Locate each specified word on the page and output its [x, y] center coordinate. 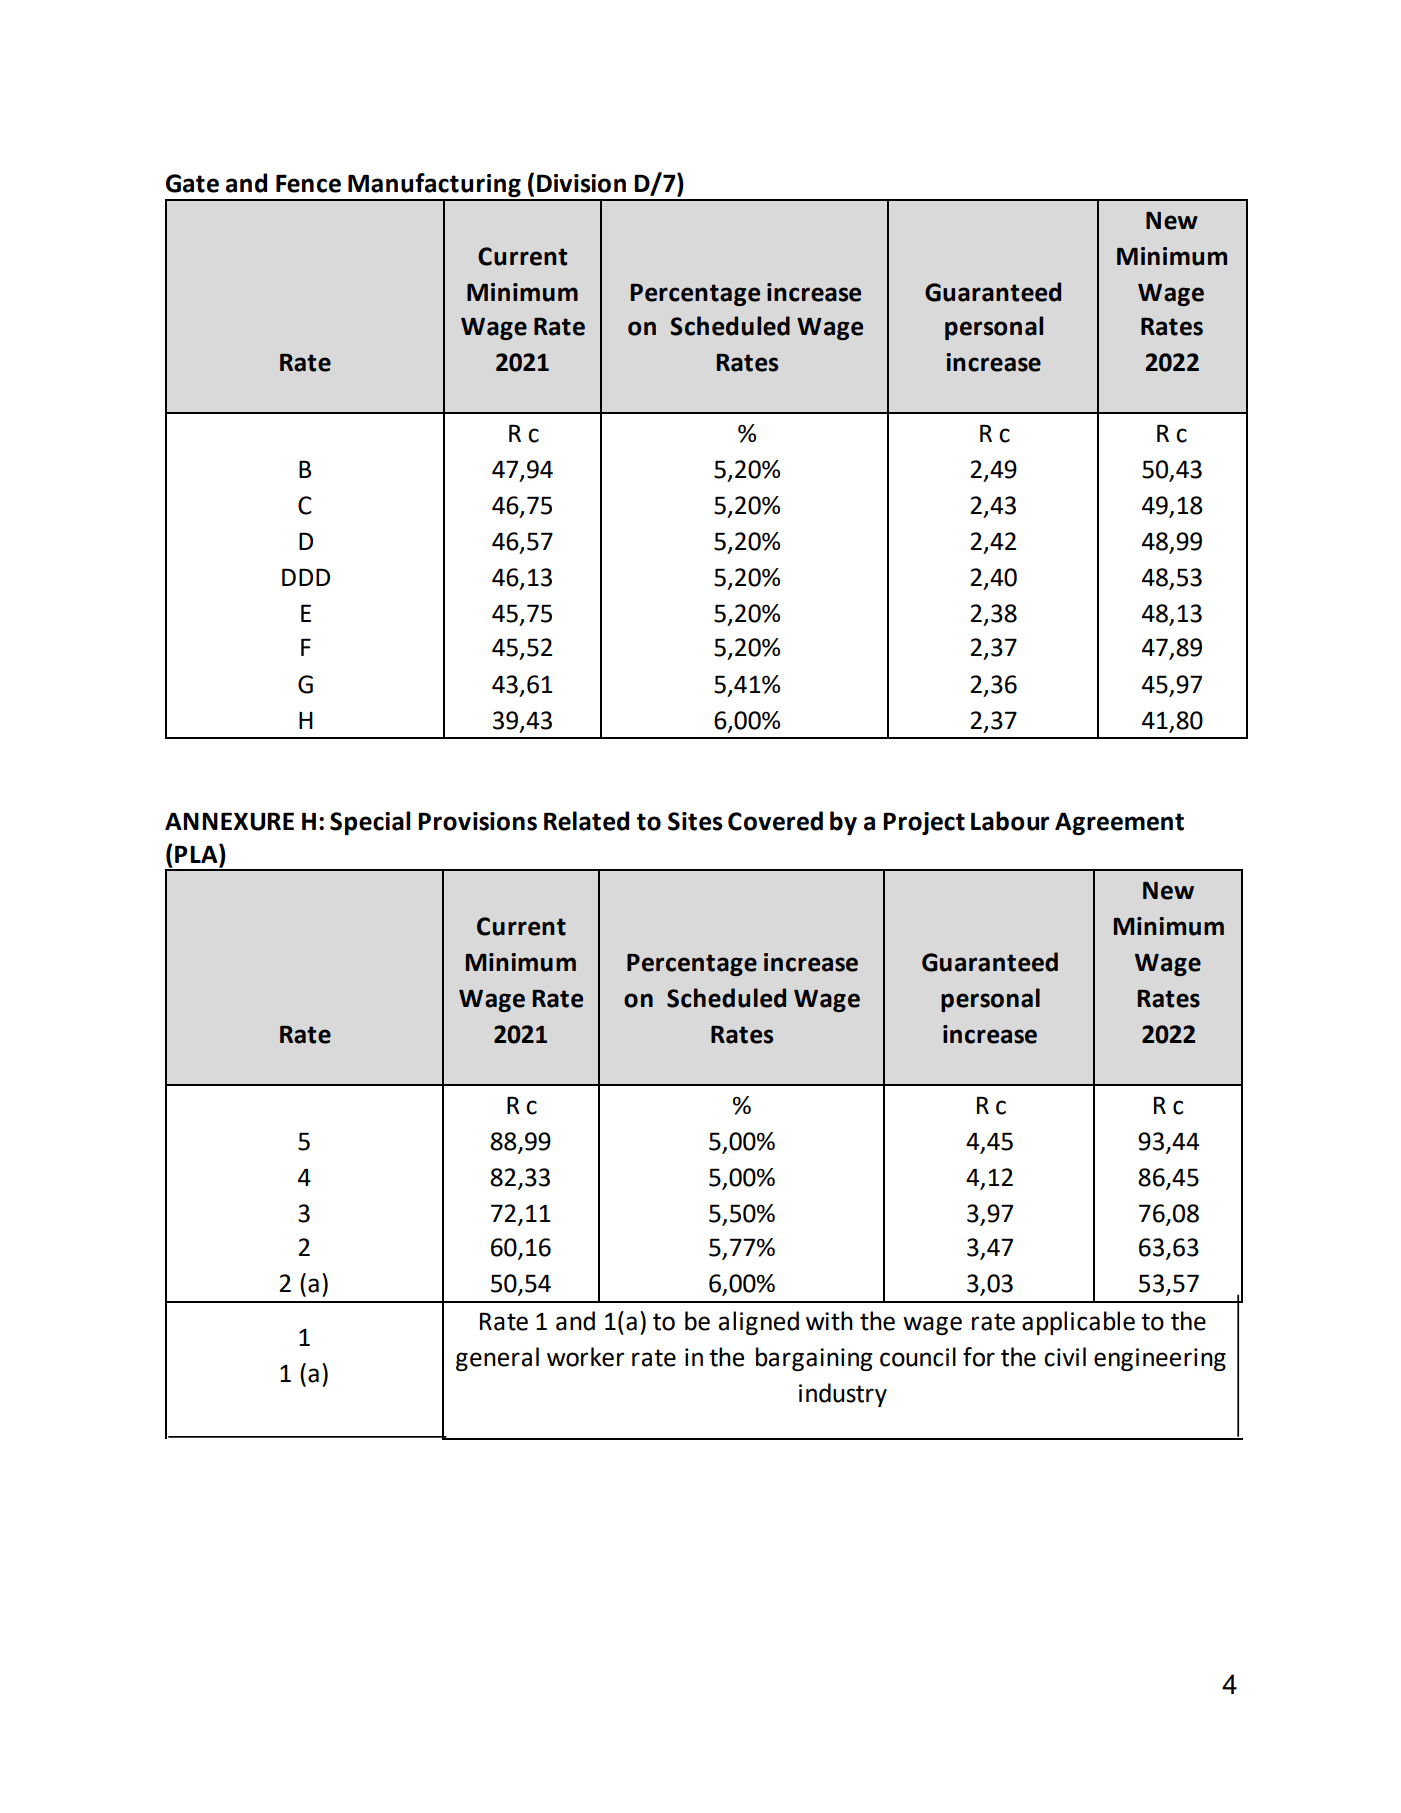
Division [581, 183]
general [497, 1359]
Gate [192, 183]
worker [585, 1357]
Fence [308, 183]
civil [1065, 1357]
